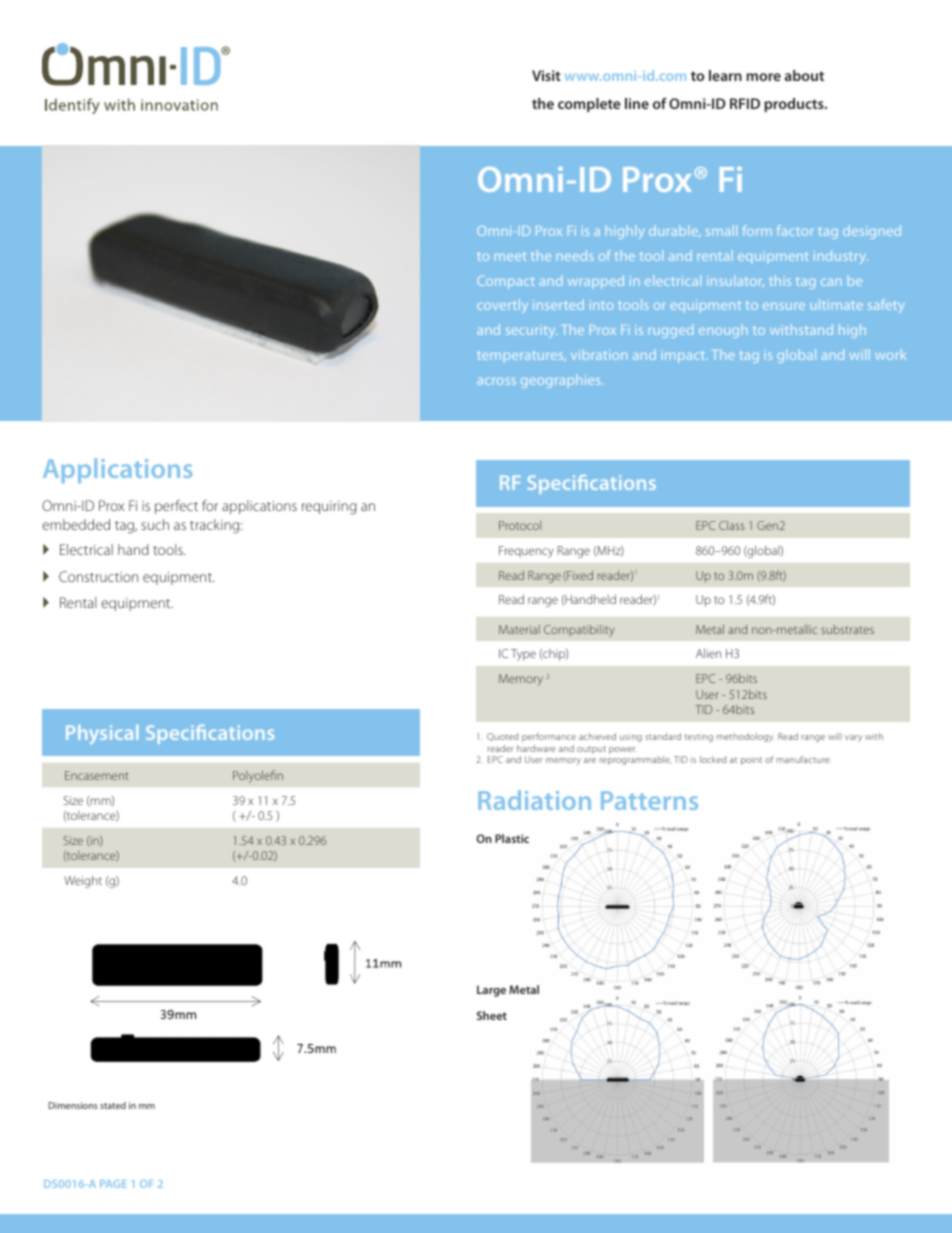 The width and height of the screenshot is (952, 1233). What do you see at coordinates (492, 1015) in the screenshot?
I see `Sheet` at bounding box center [492, 1015].
